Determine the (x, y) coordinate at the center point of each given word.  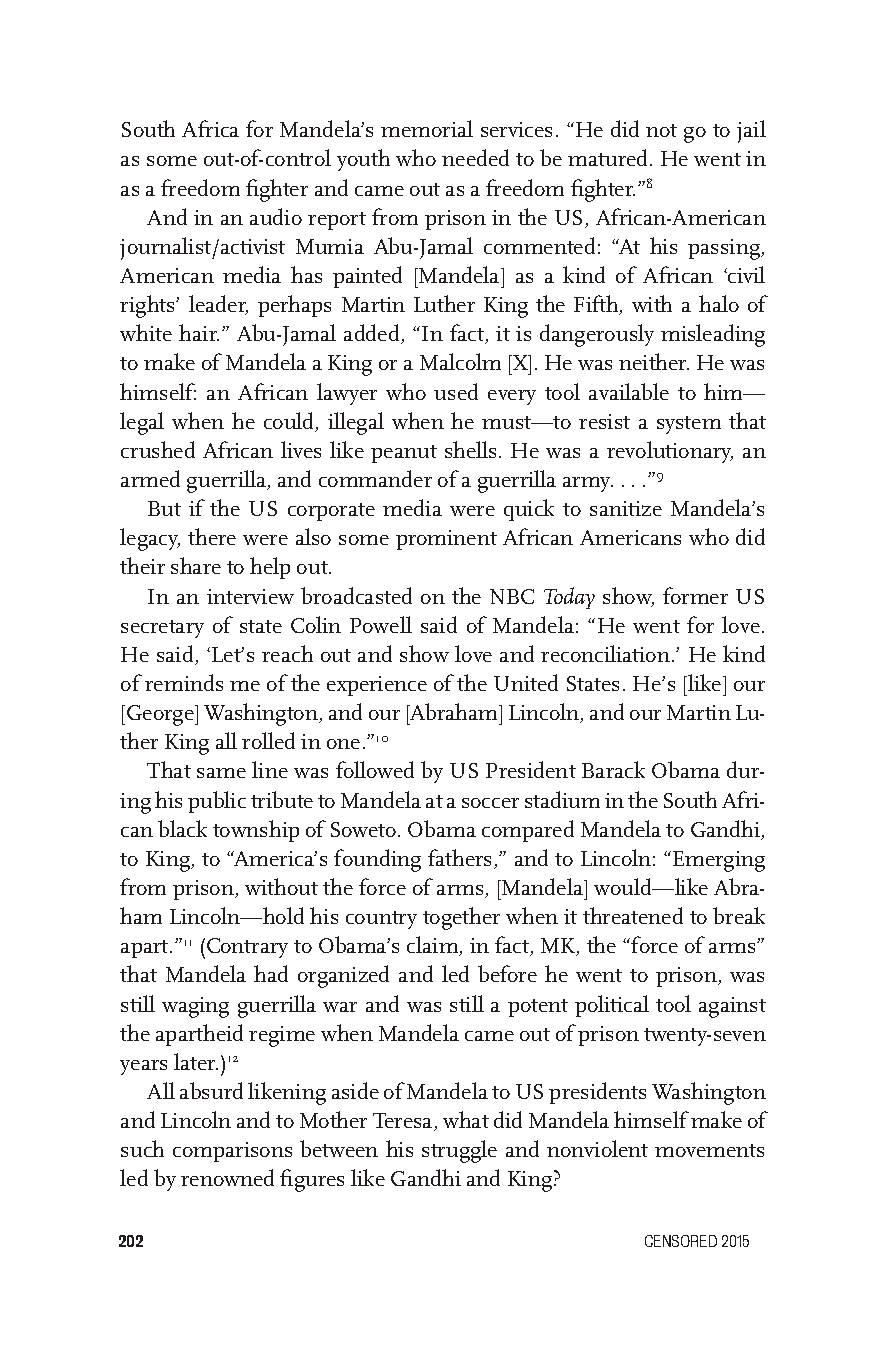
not (661, 130)
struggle (459, 1151)
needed (475, 157)
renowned (227, 1177)
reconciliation (605, 653)
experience (377, 686)
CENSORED (681, 1241)
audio (276, 216)
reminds (184, 682)
